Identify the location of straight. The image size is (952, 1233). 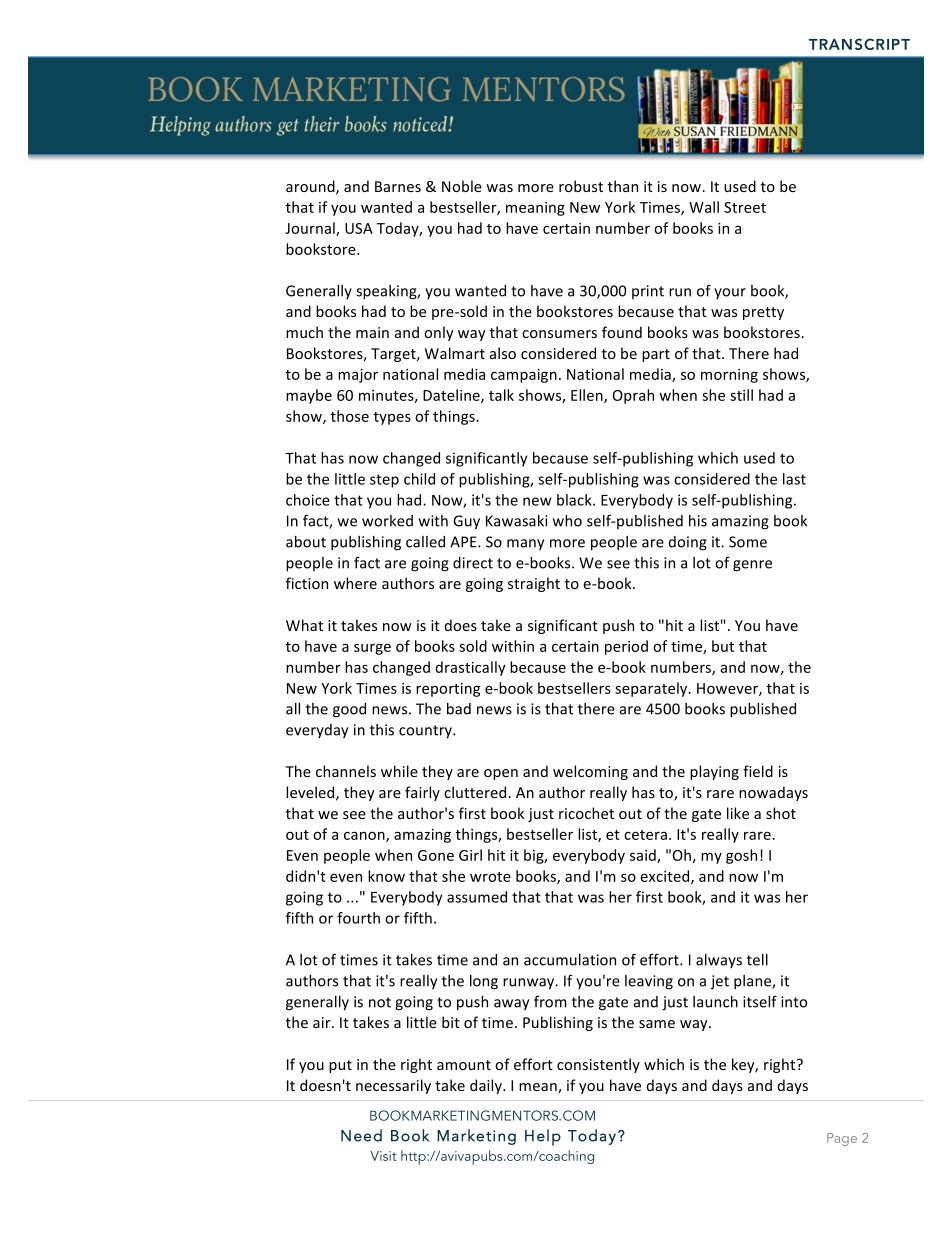
(534, 584).
